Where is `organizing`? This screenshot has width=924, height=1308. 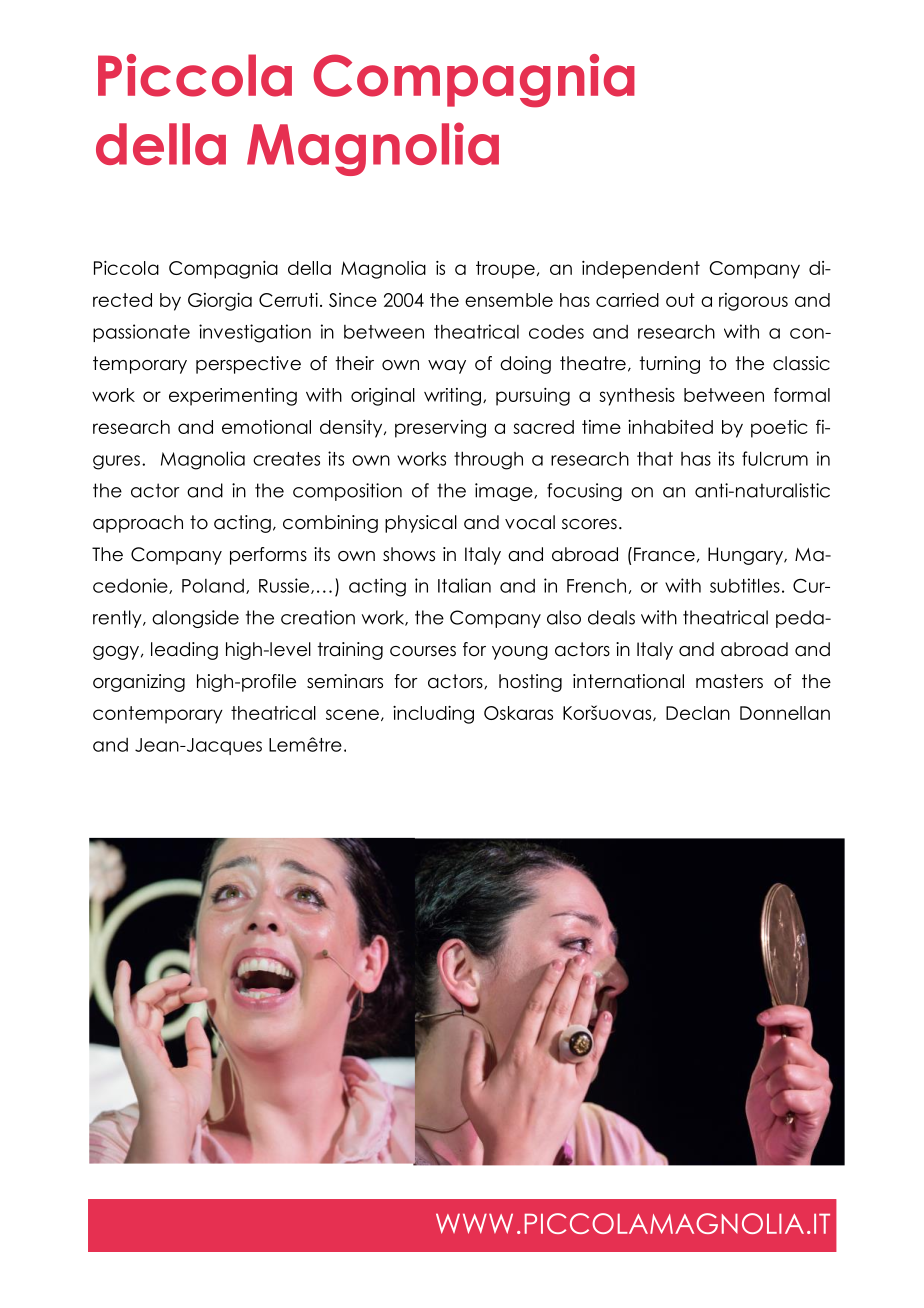
organizing is located at coordinates (139, 683).
